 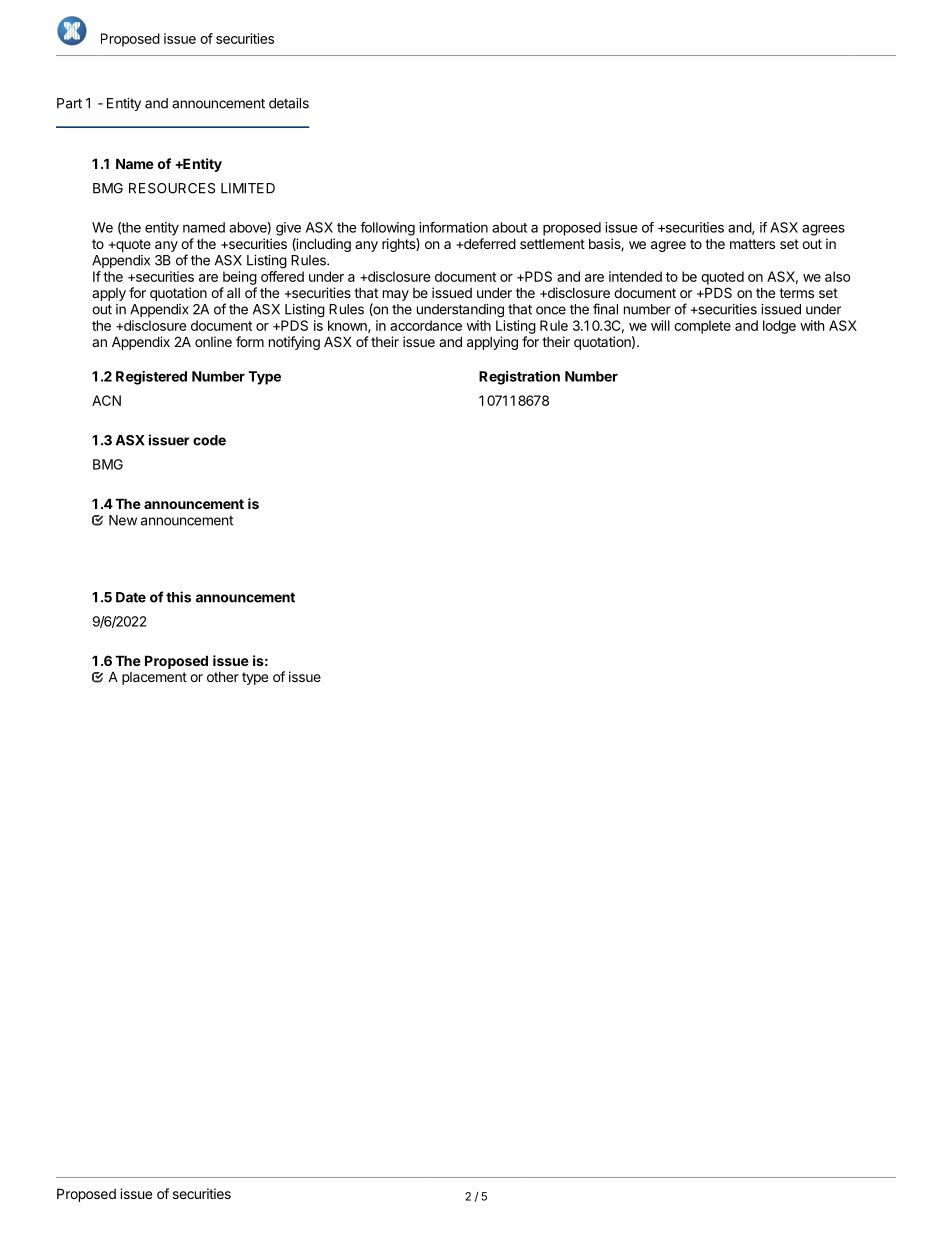 What do you see at coordinates (209, 440) in the document?
I see `code` at bounding box center [209, 440].
